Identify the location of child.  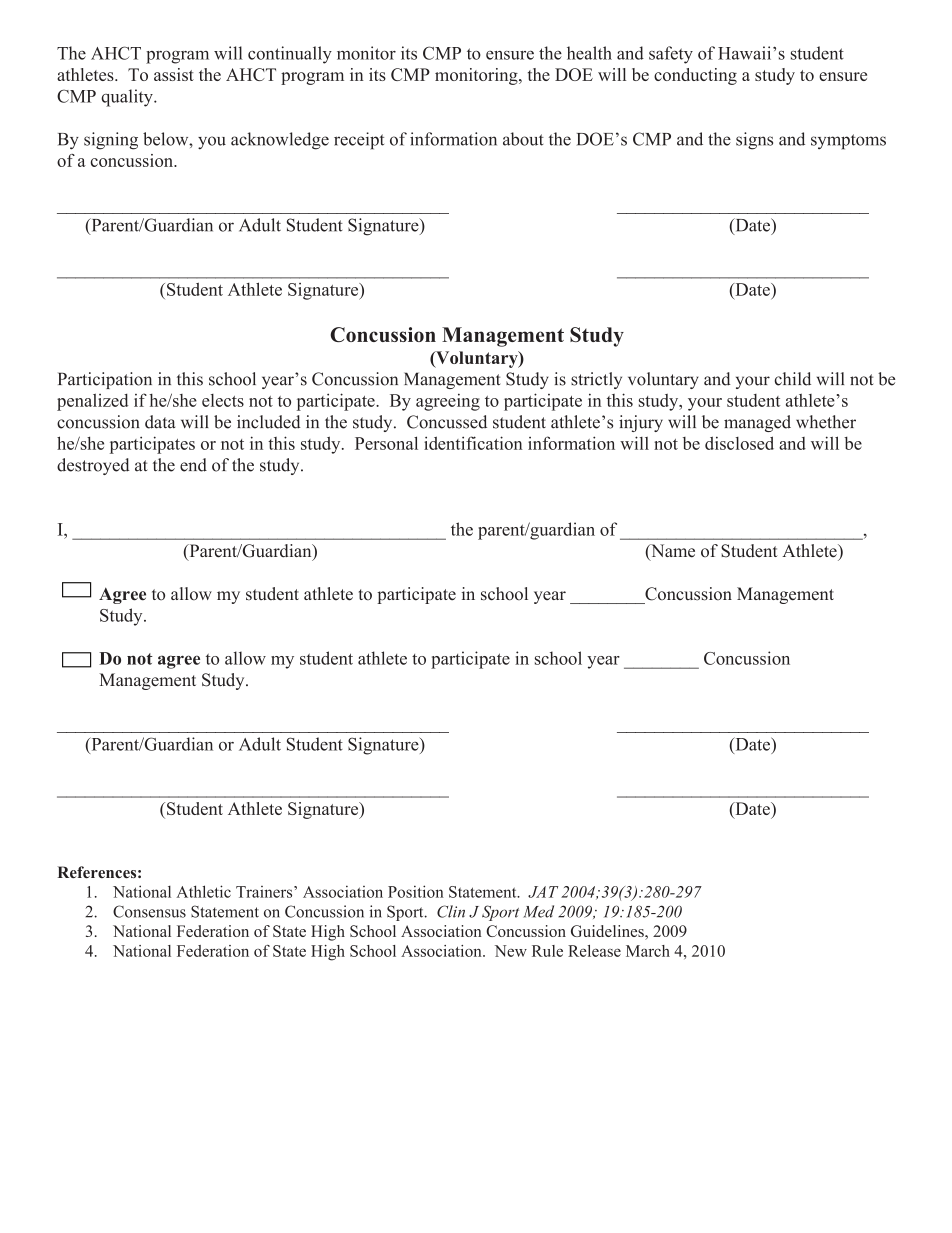
(793, 379).
